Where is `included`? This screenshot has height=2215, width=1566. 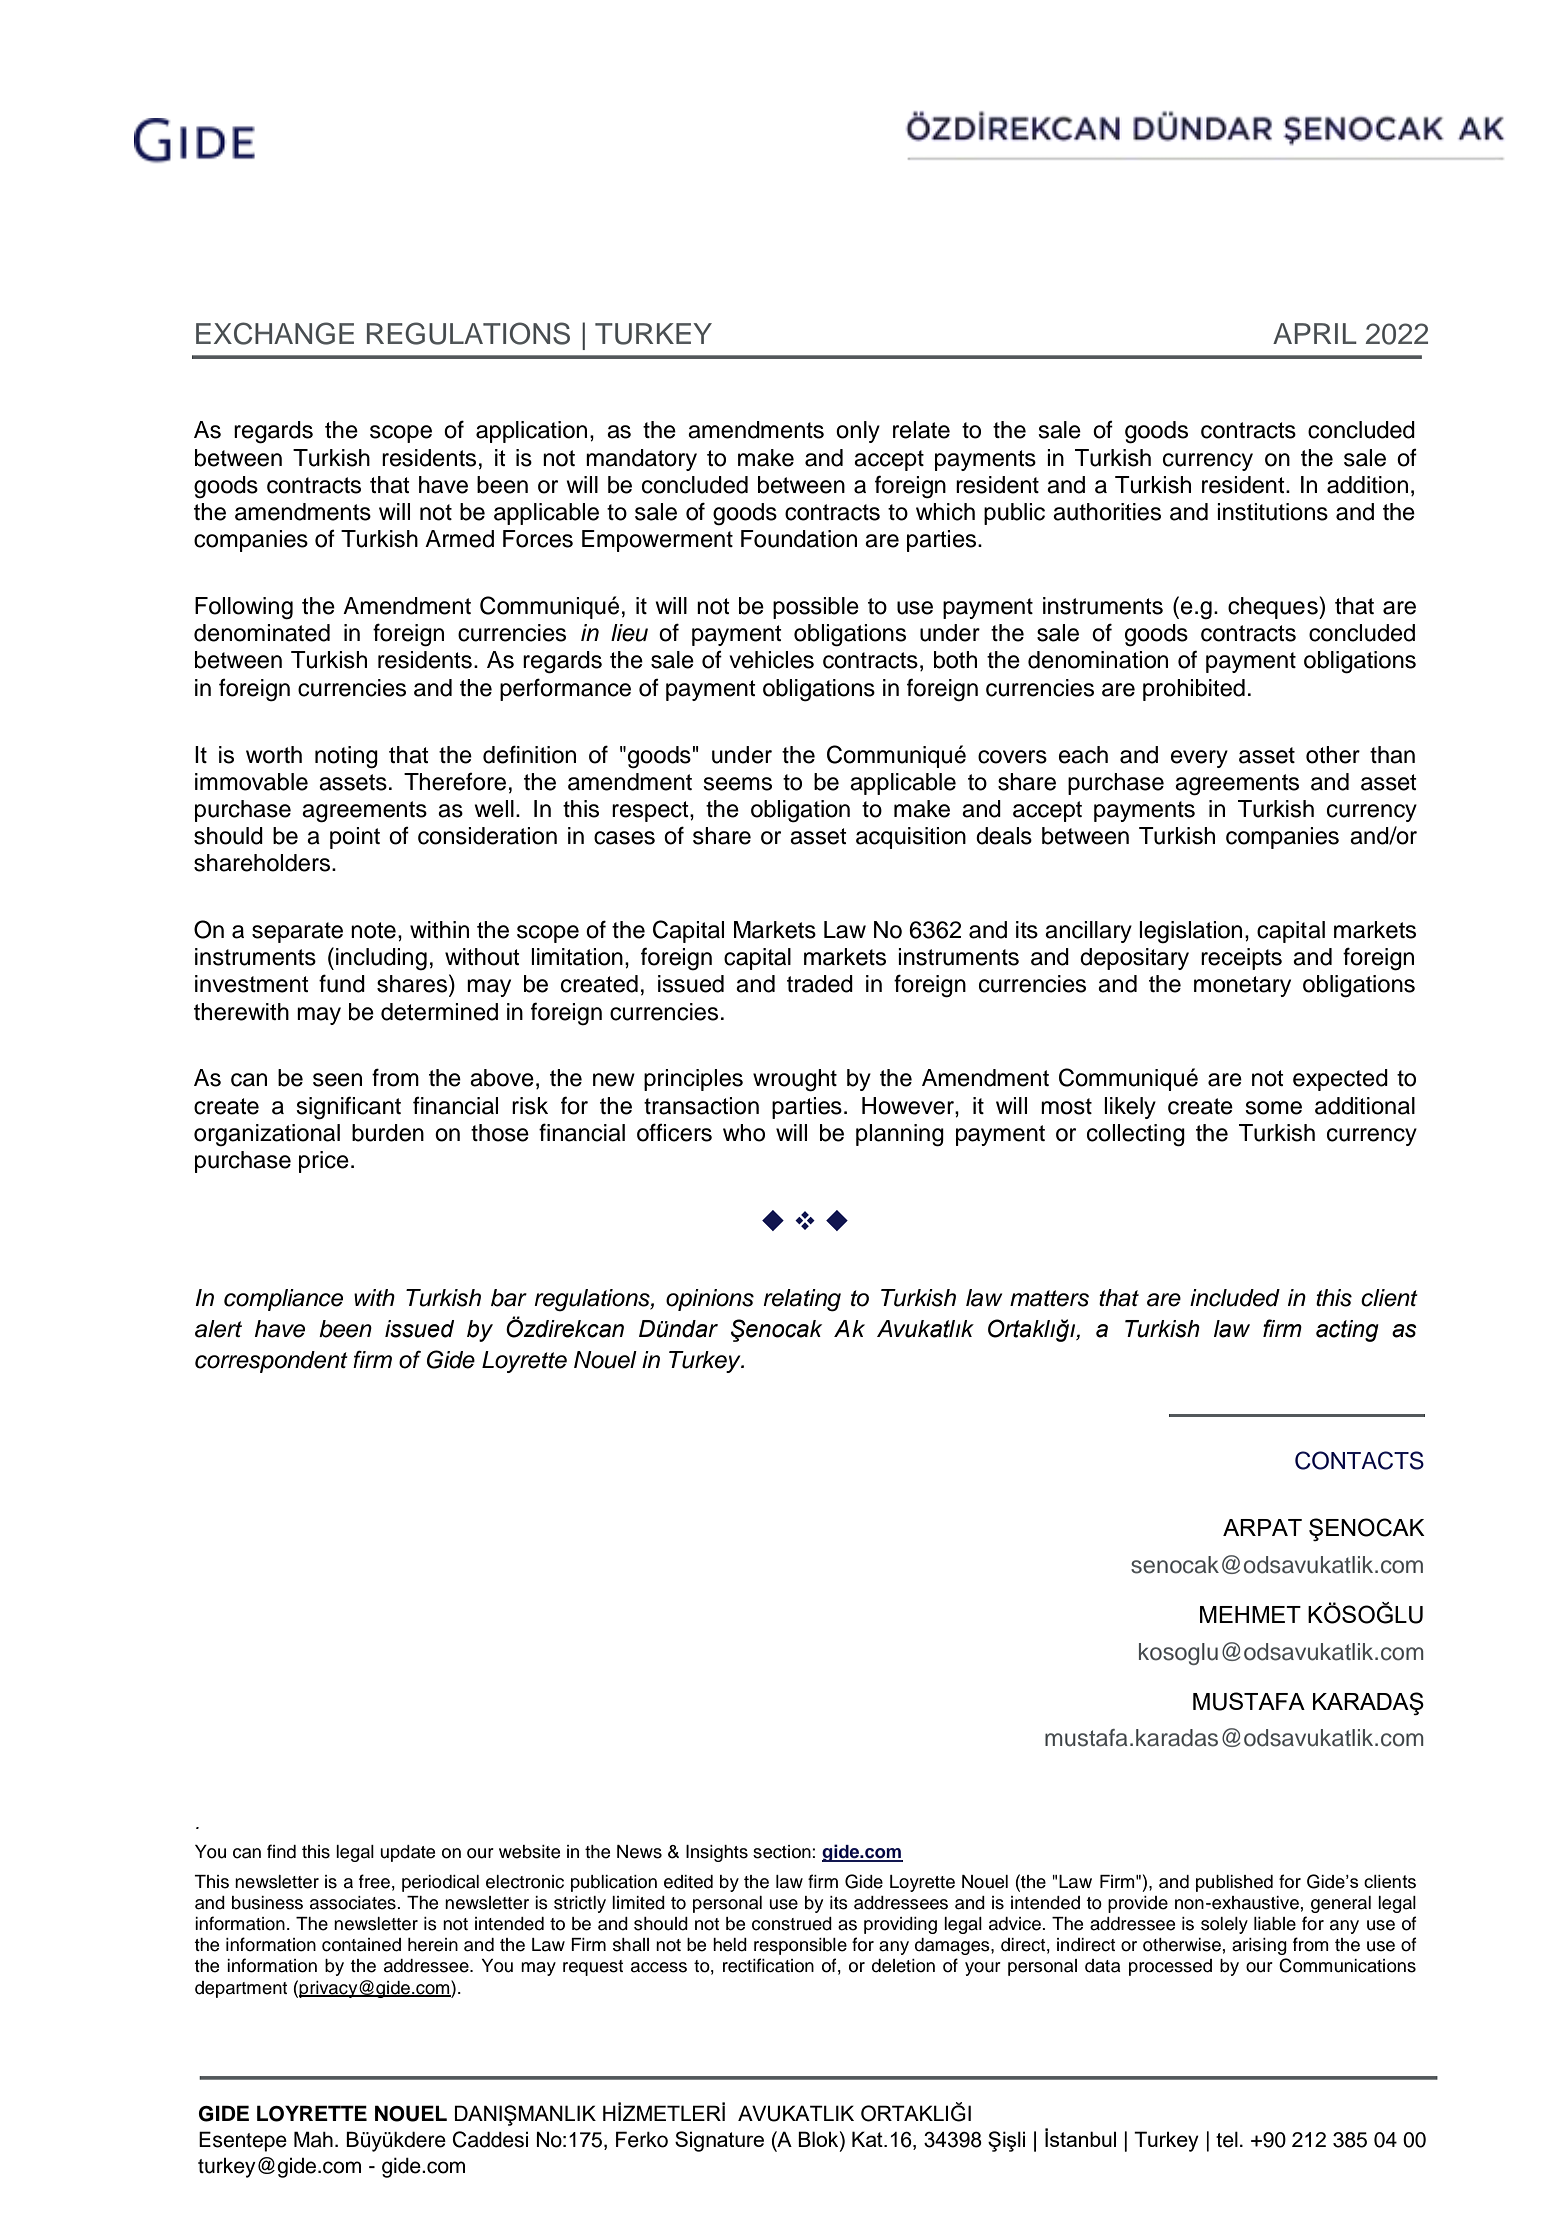
included is located at coordinates (1235, 1298).
